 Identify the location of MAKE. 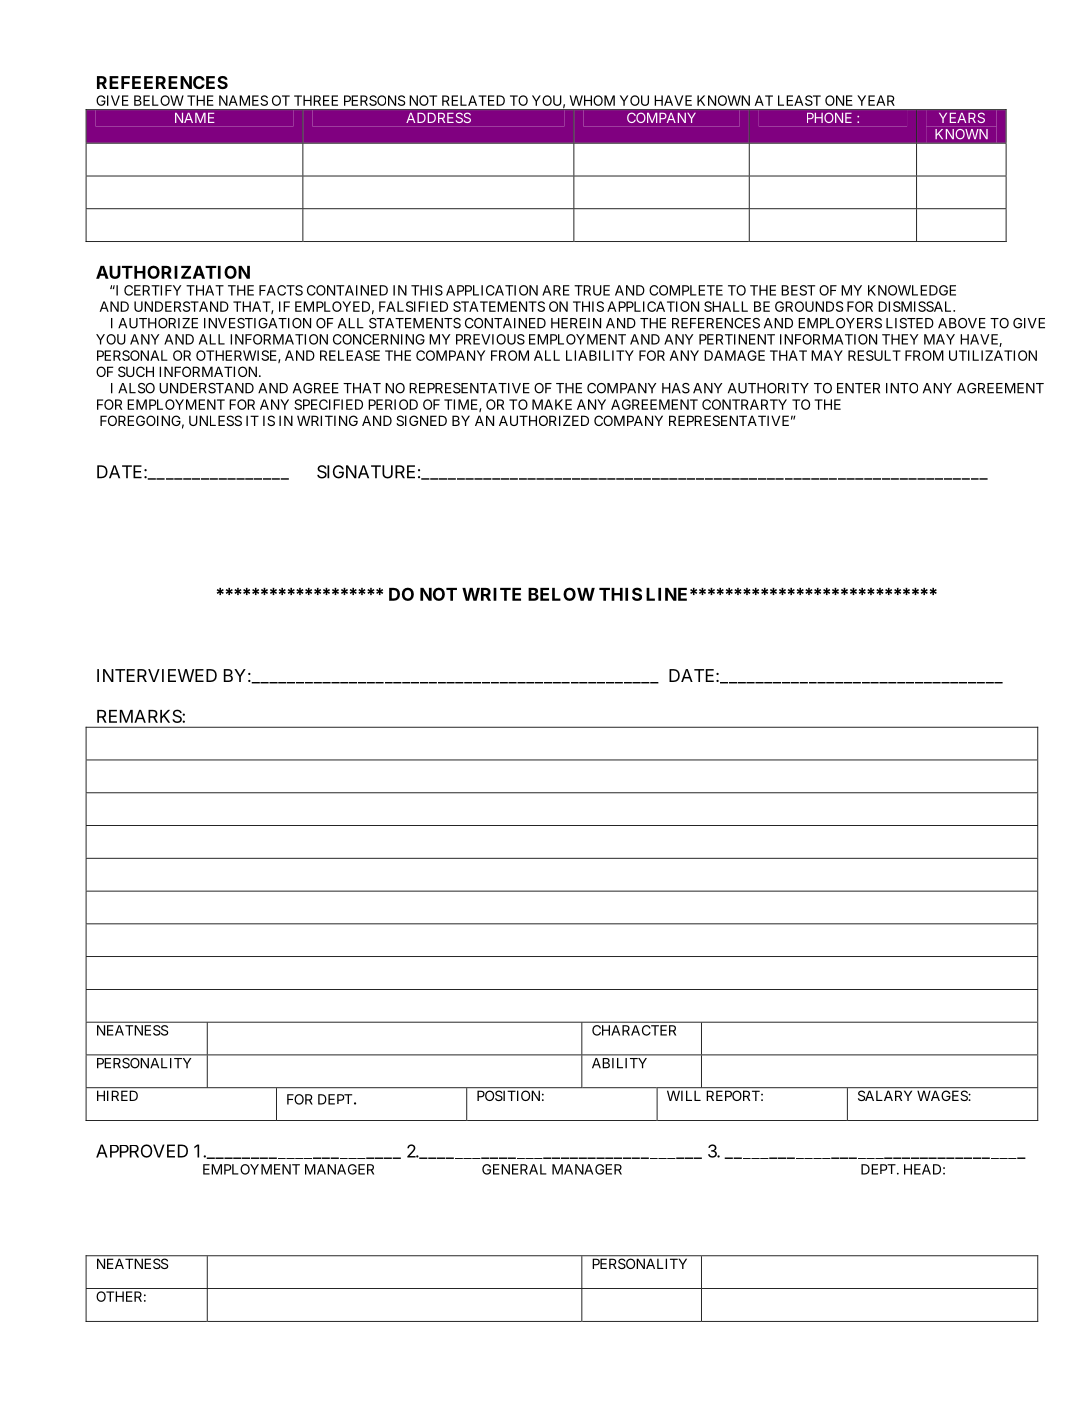
(552, 404).
